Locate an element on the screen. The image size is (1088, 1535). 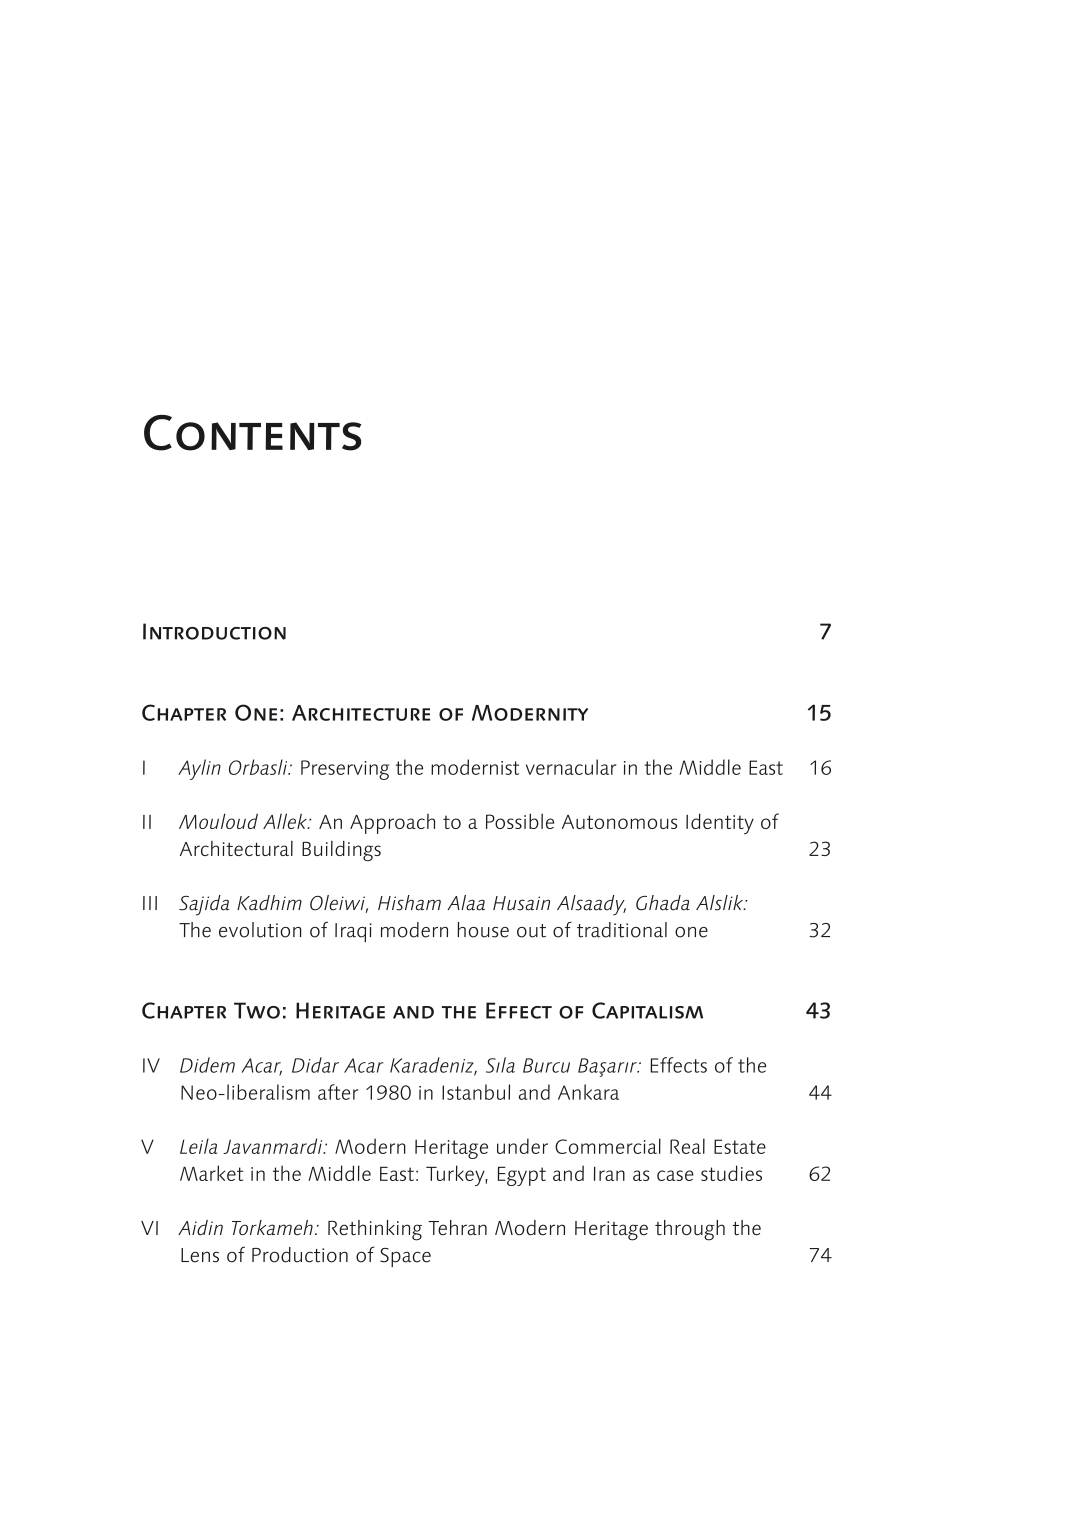
Contents is located at coordinates (252, 433).
